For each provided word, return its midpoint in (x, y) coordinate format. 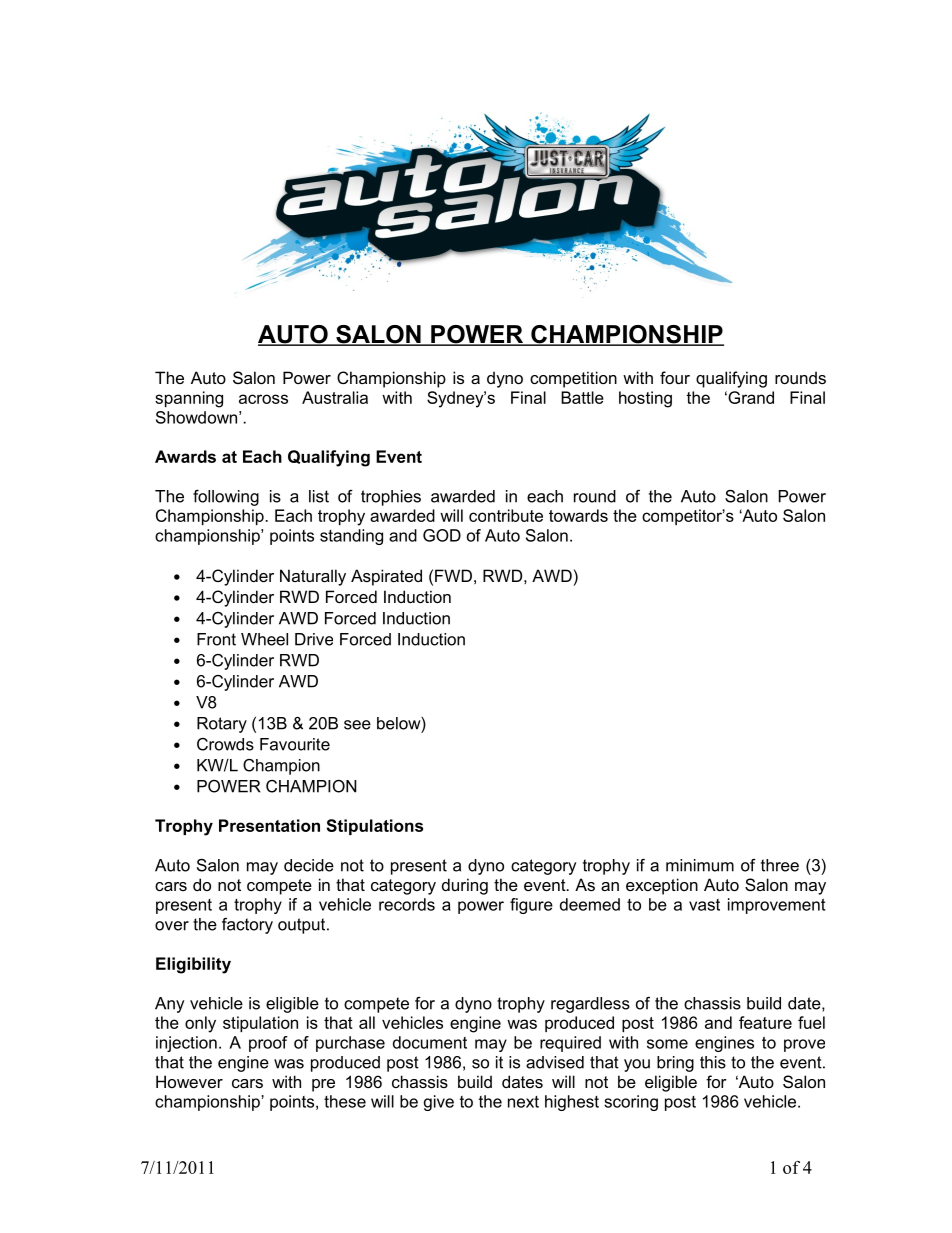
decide (309, 865)
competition (573, 379)
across (263, 399)
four (675, 377)
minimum (700, 865)
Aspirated (386, 577)
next (523, 1102)
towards (578, 515)
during (465, 886)
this (713, 1062)
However (189, 1081)
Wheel (264, 639)
